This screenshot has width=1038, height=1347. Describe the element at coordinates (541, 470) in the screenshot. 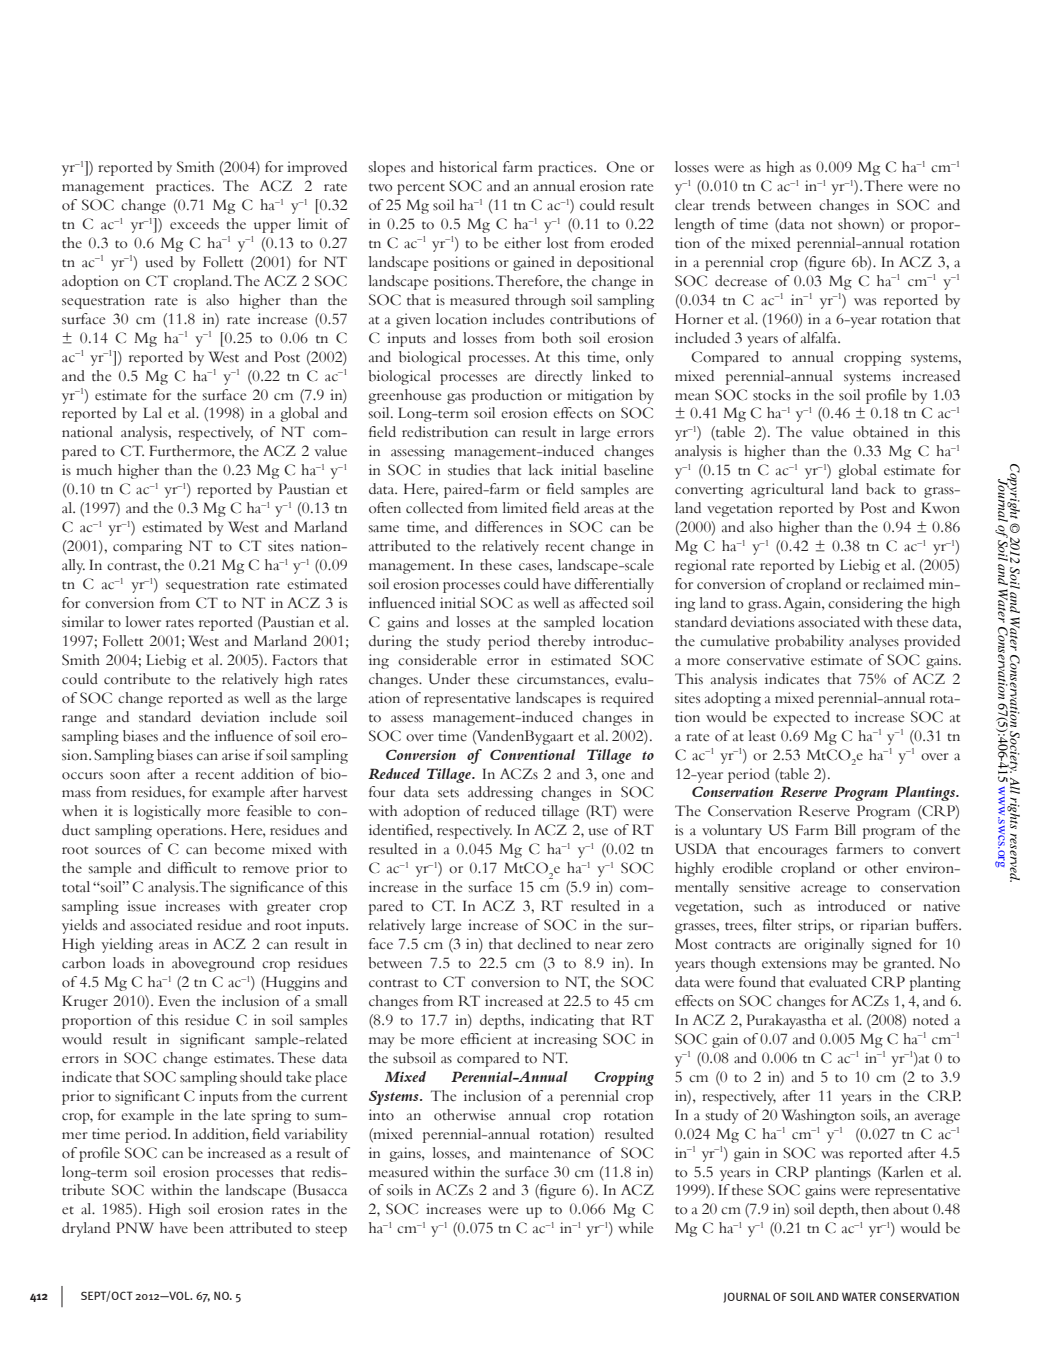

I see `lack` at that location.
